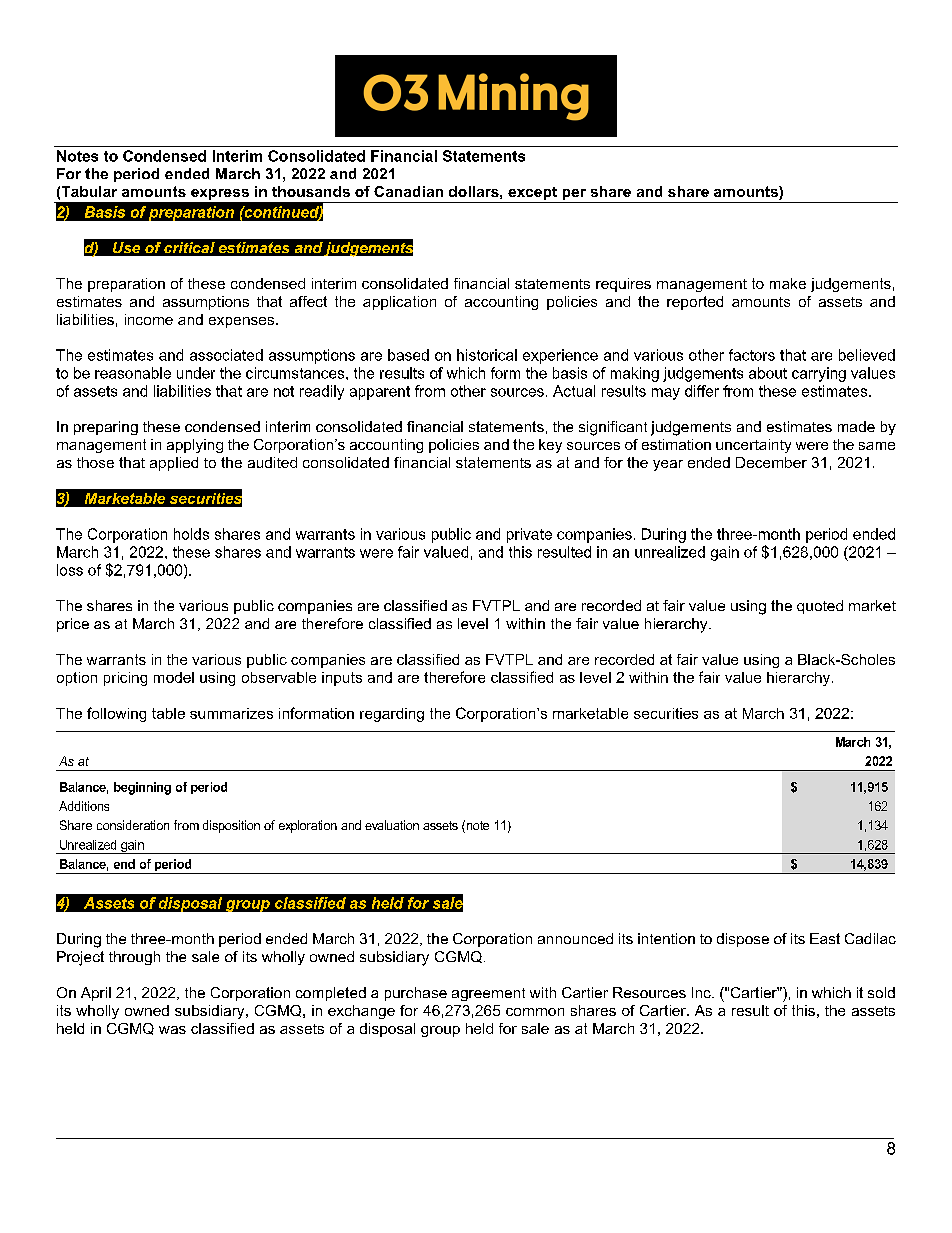 The height and width of the page is (1233, 952). Describe the element at coordinates (392, 825) in the page. I see `evaluation` at that location.
